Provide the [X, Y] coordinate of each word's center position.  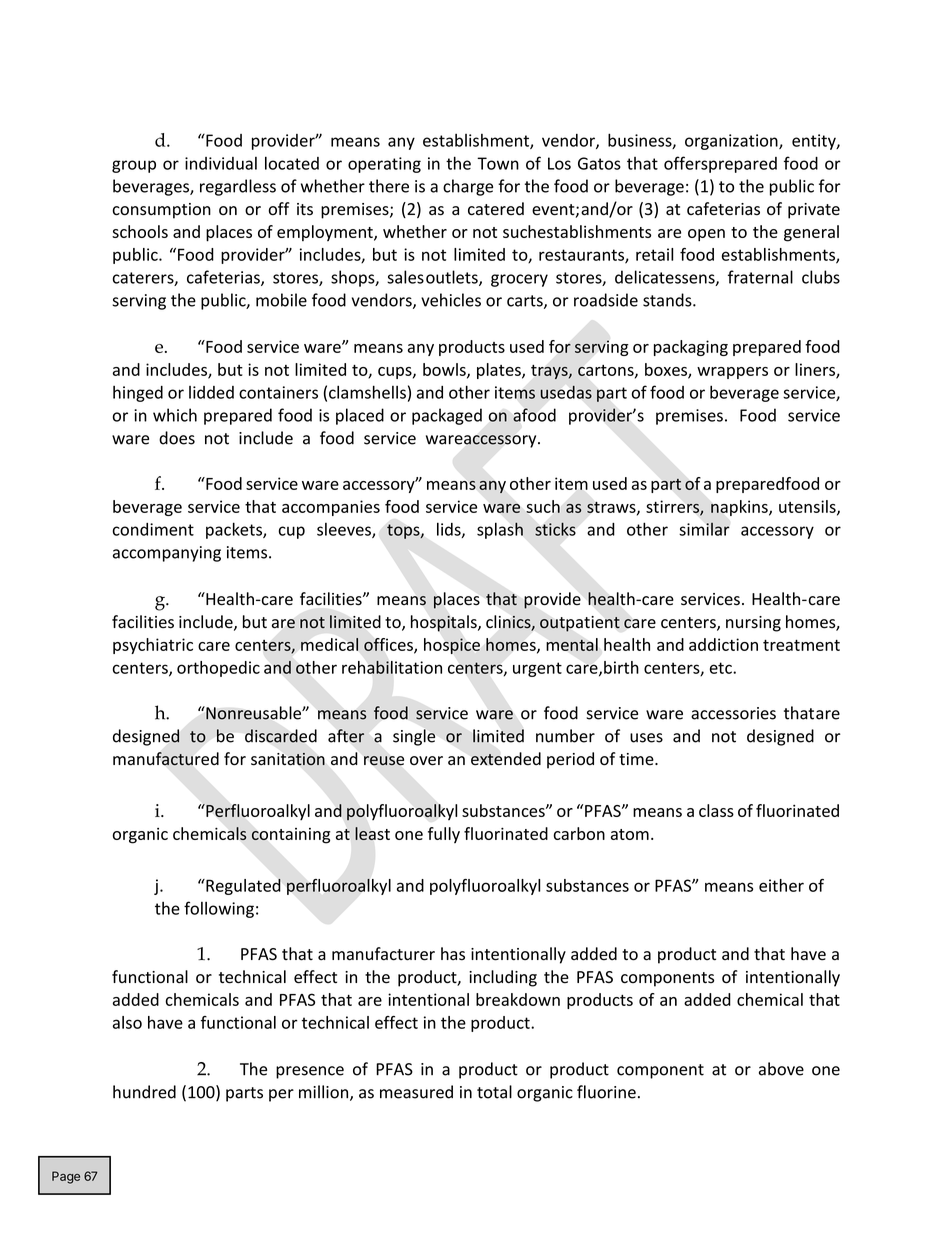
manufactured [166, 759]
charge [468, 187]
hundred [144, 1092]
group [134, 166]
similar [704, 529]
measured [416, 1092]
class [716, 810]
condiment [153, 529]
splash [500, 530]
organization [732, 142]
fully [444, 835]
